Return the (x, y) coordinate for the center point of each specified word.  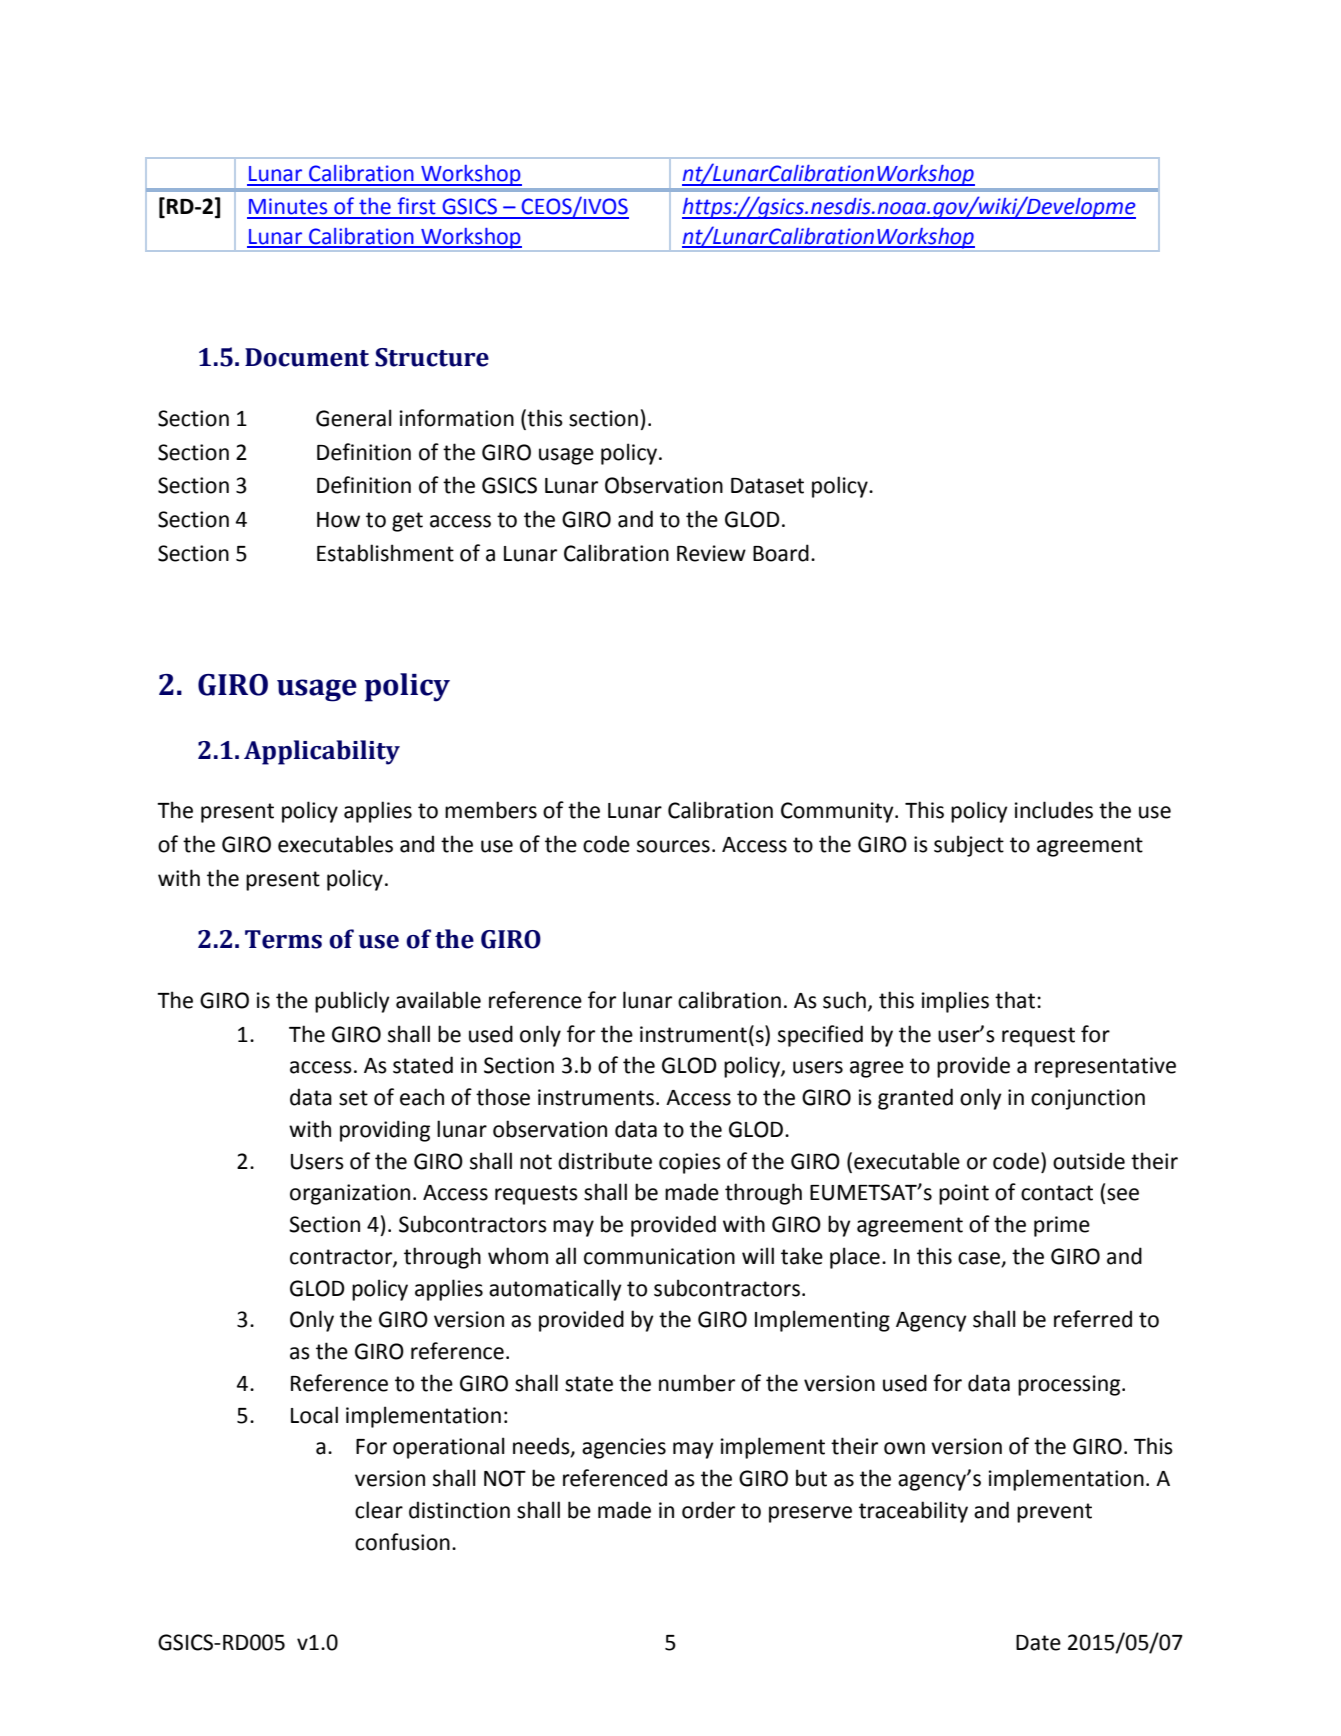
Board (781, 553)
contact (1057, 1193)
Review (711, 553)
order (708, 1510)
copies (690, 1163)
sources (673, 846)
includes (1054, 810)
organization (350, 1194)
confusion (402, 1542)
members (491, 810)
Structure (432, 357)
